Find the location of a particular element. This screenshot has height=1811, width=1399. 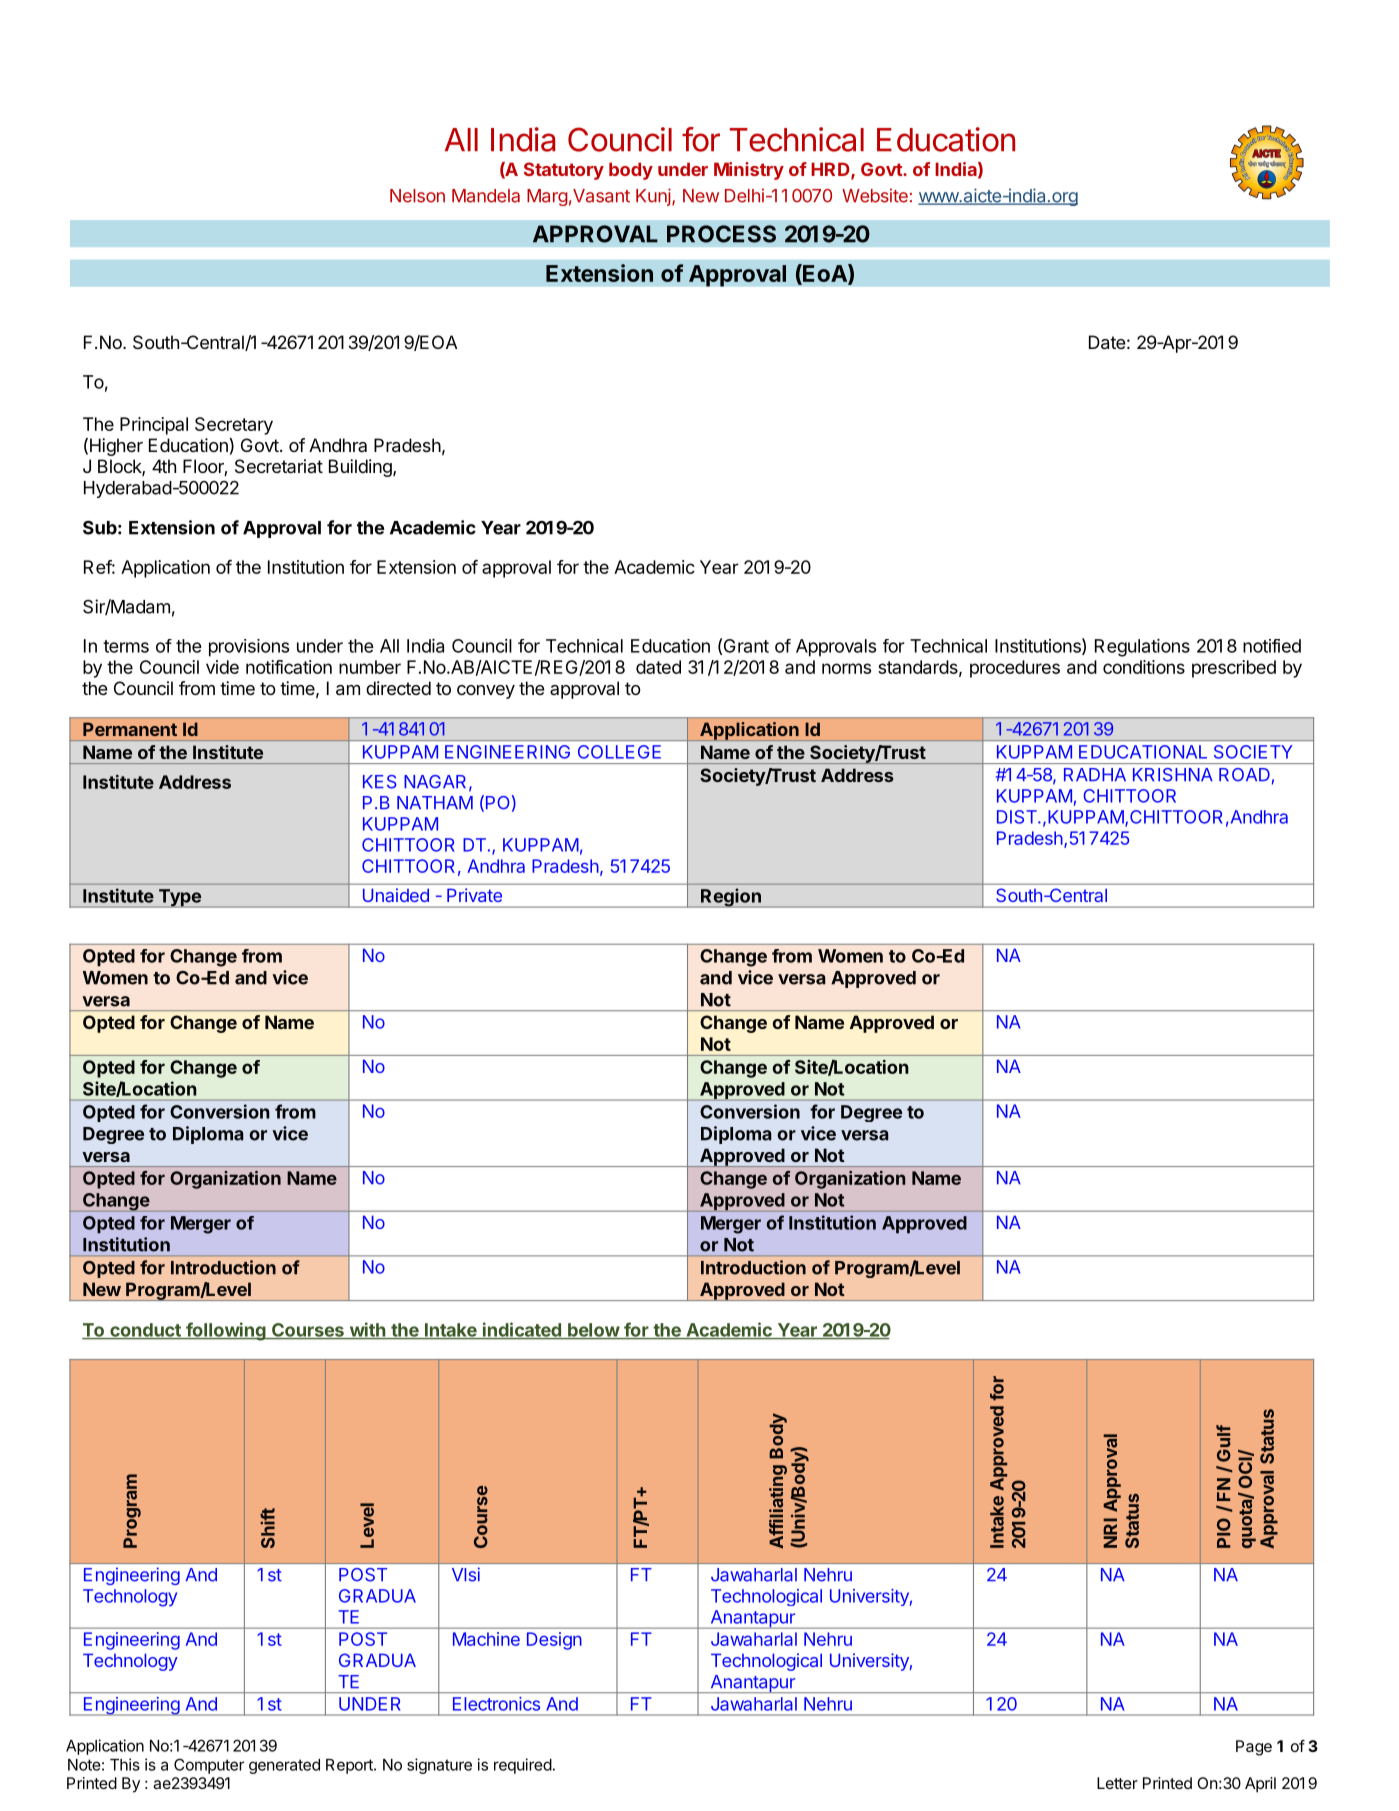

Type is located at coordinates (179, 898).
